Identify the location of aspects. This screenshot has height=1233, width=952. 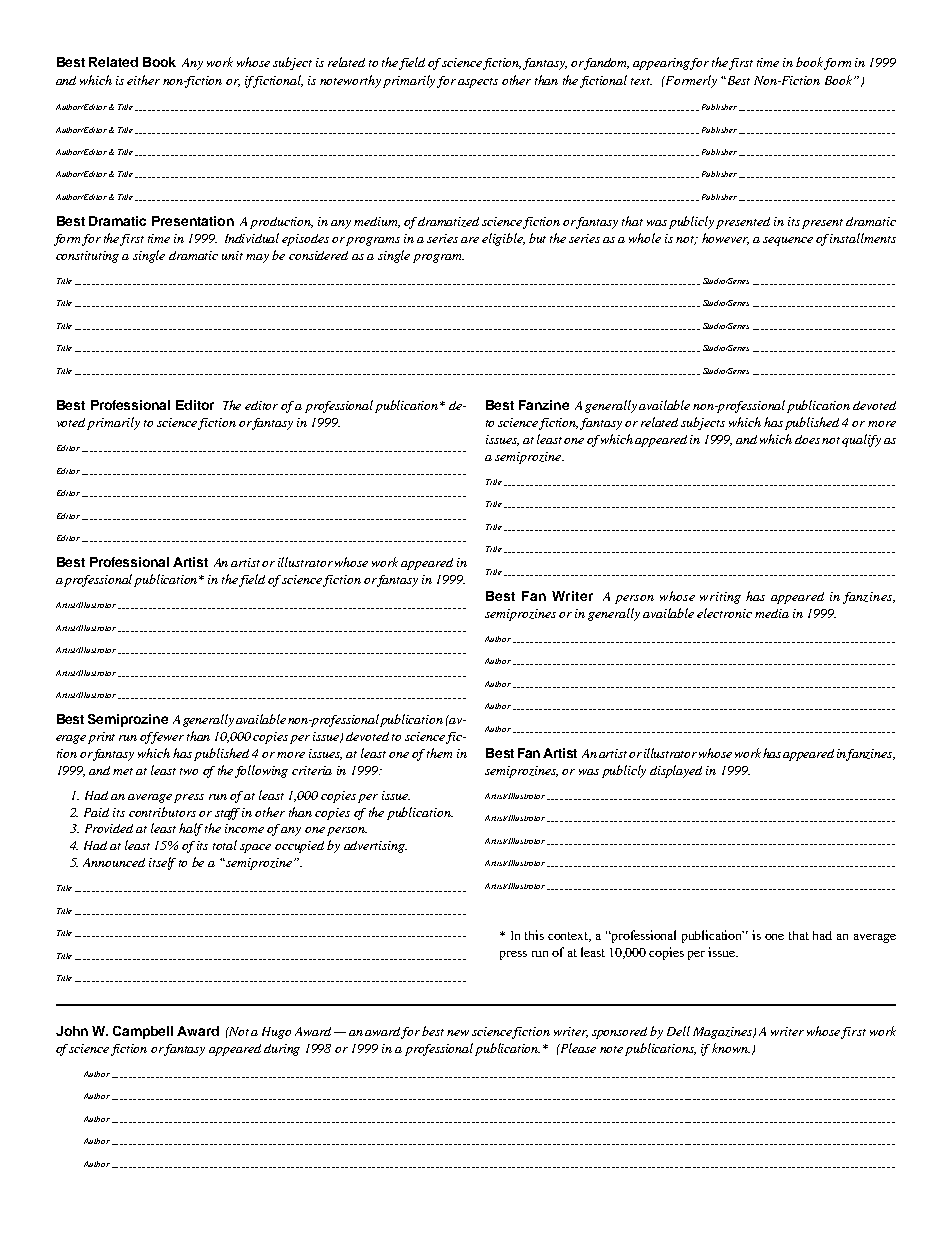
(478, 83).
